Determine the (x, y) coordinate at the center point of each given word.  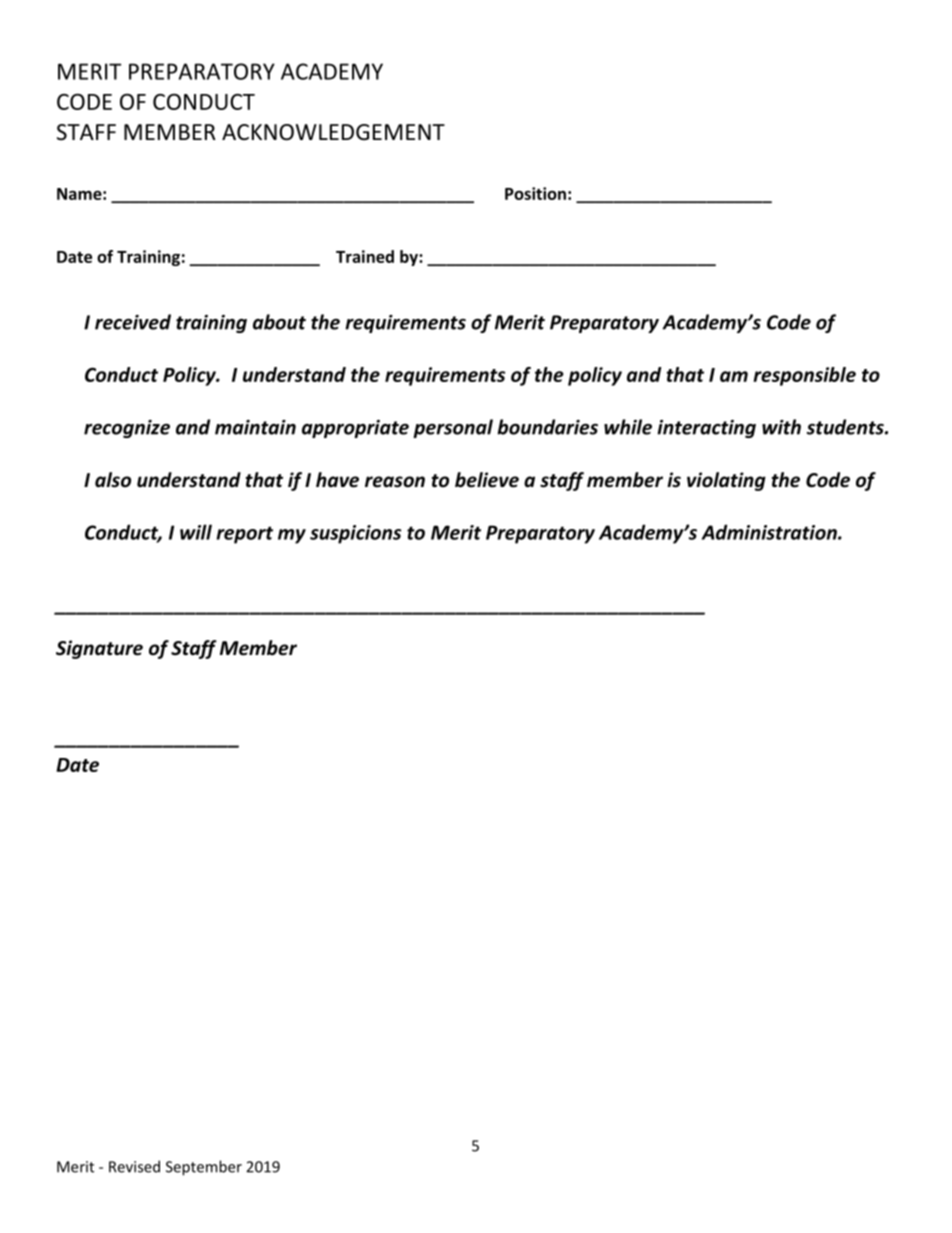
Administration (770, 532)
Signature (99, 649)
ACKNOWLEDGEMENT (333, 132)
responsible (804, 376)
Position (535, 193)
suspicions (355, 534)
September (204, 1168)
